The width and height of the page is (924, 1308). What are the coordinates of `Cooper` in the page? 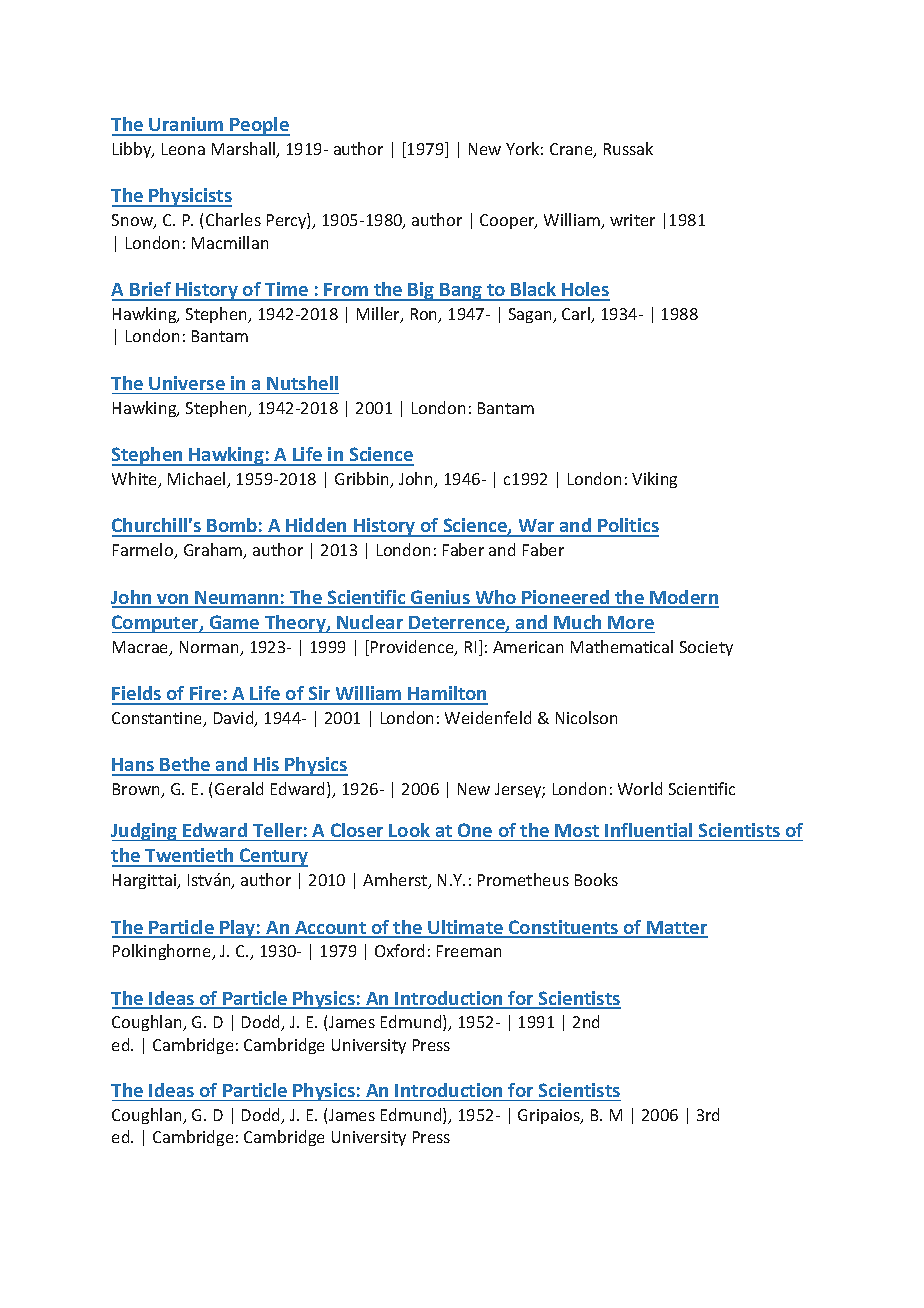 It's located at (508, 221).
